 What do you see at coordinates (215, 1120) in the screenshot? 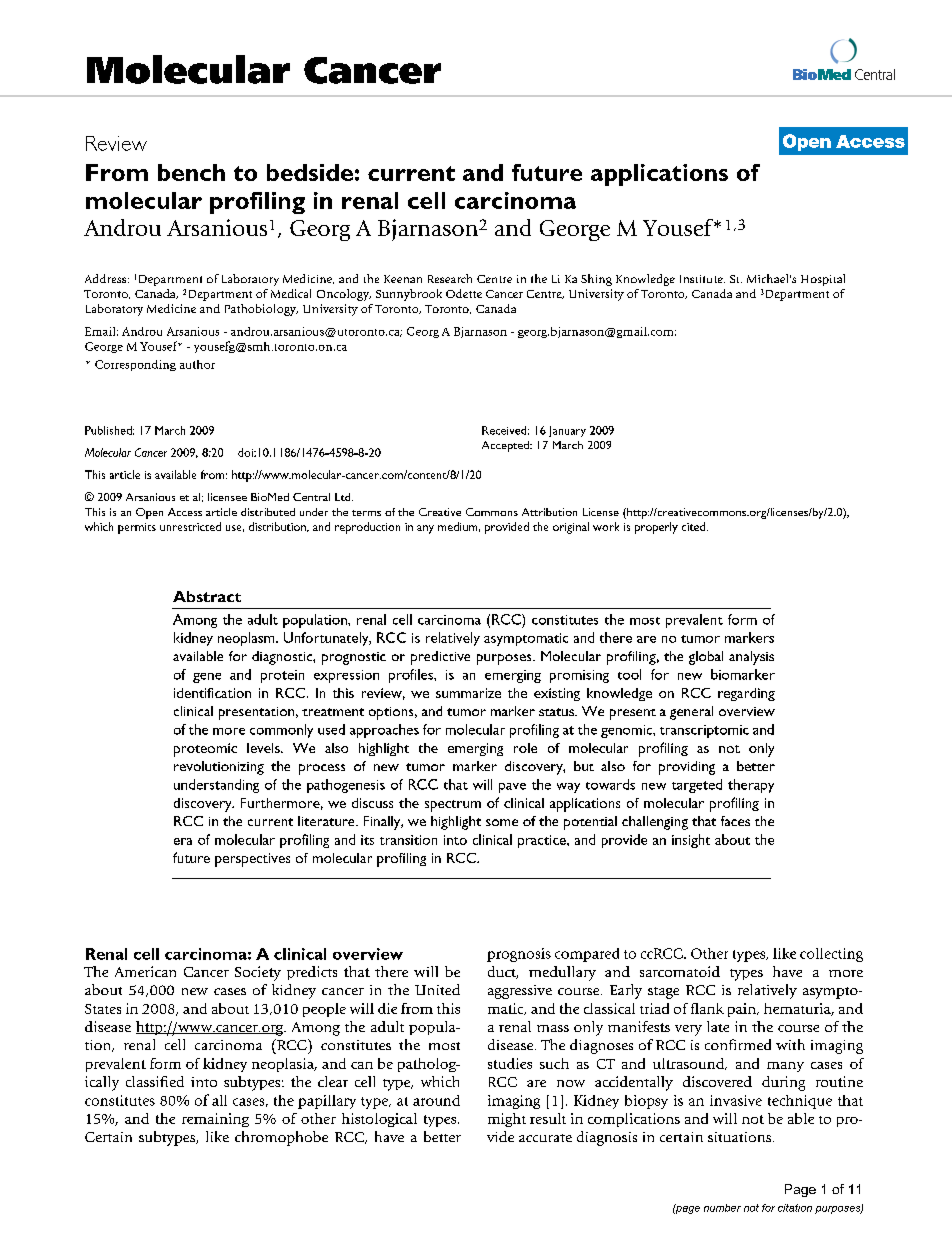
I see `remaining` at bounding box center [215, 1120].
